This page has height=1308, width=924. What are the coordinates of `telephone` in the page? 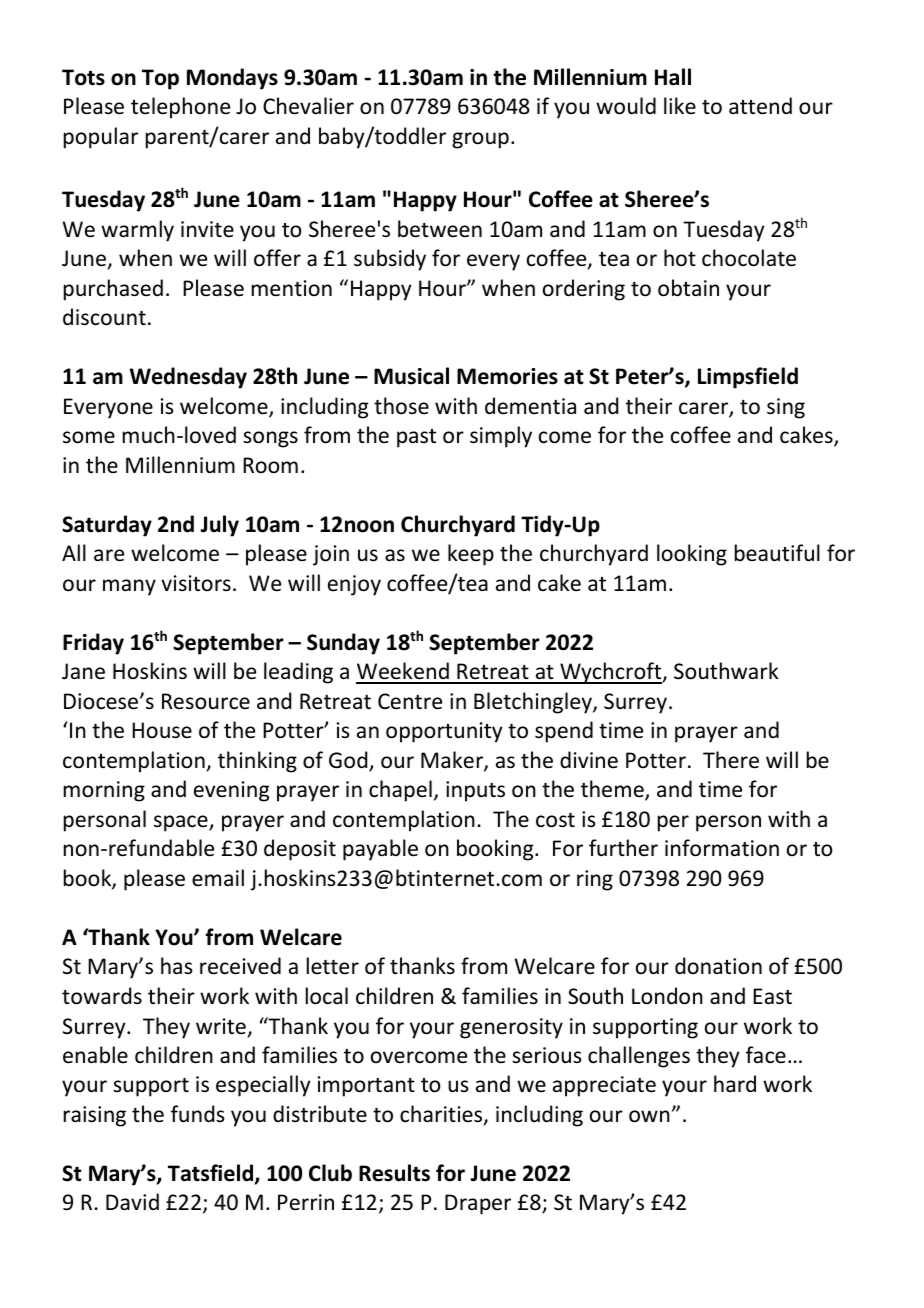 It's located at (180, 108).
